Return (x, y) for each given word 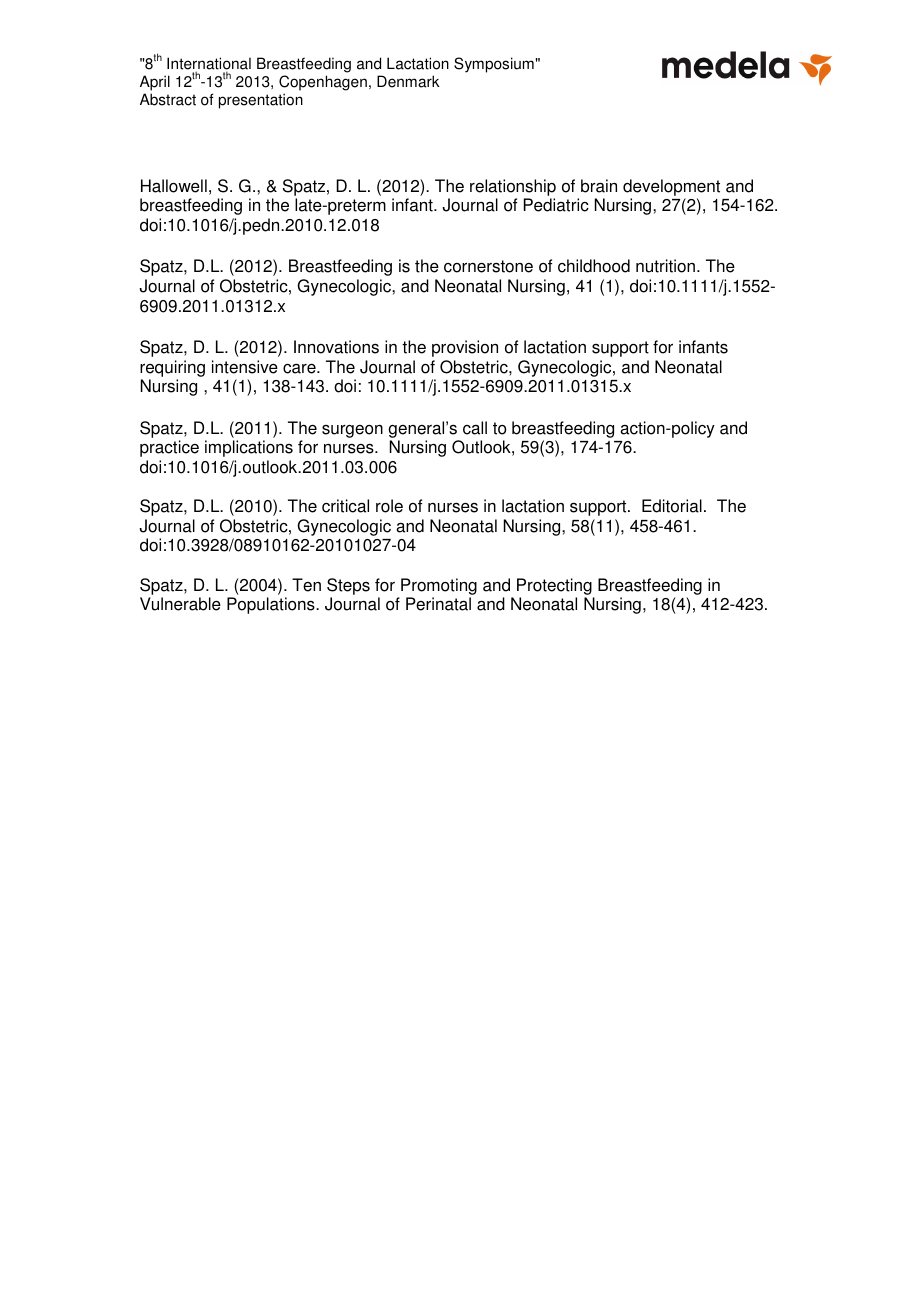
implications (249, 448)
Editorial (672, 506)
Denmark (408, 81)
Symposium (494, 65)
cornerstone (488, 266)
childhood (594, 266)
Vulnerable (180, 604)
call (475, 428)
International (209, 63)
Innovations (336, 347)
